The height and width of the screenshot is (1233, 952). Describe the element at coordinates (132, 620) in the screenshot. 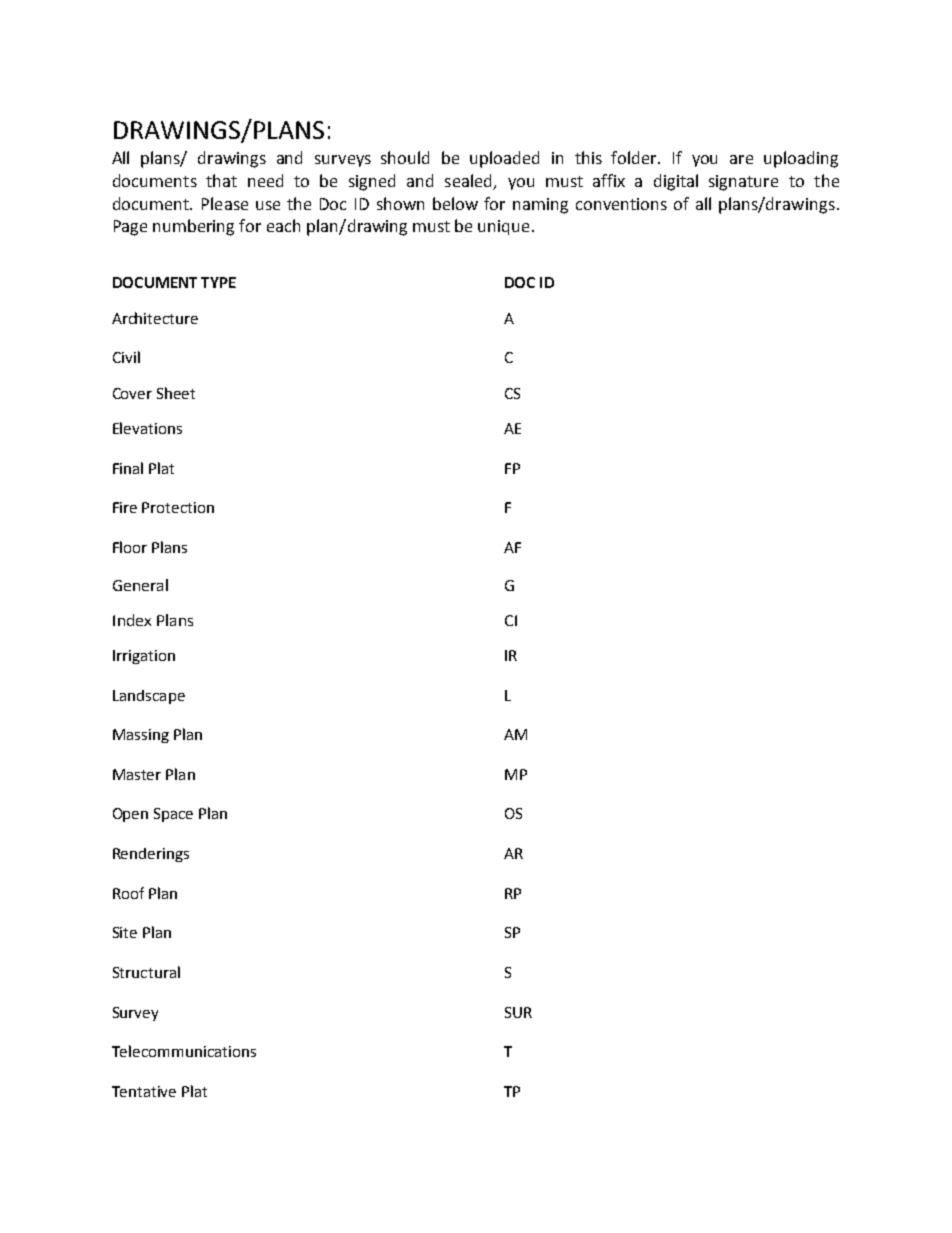

I see `Index` at that location.
